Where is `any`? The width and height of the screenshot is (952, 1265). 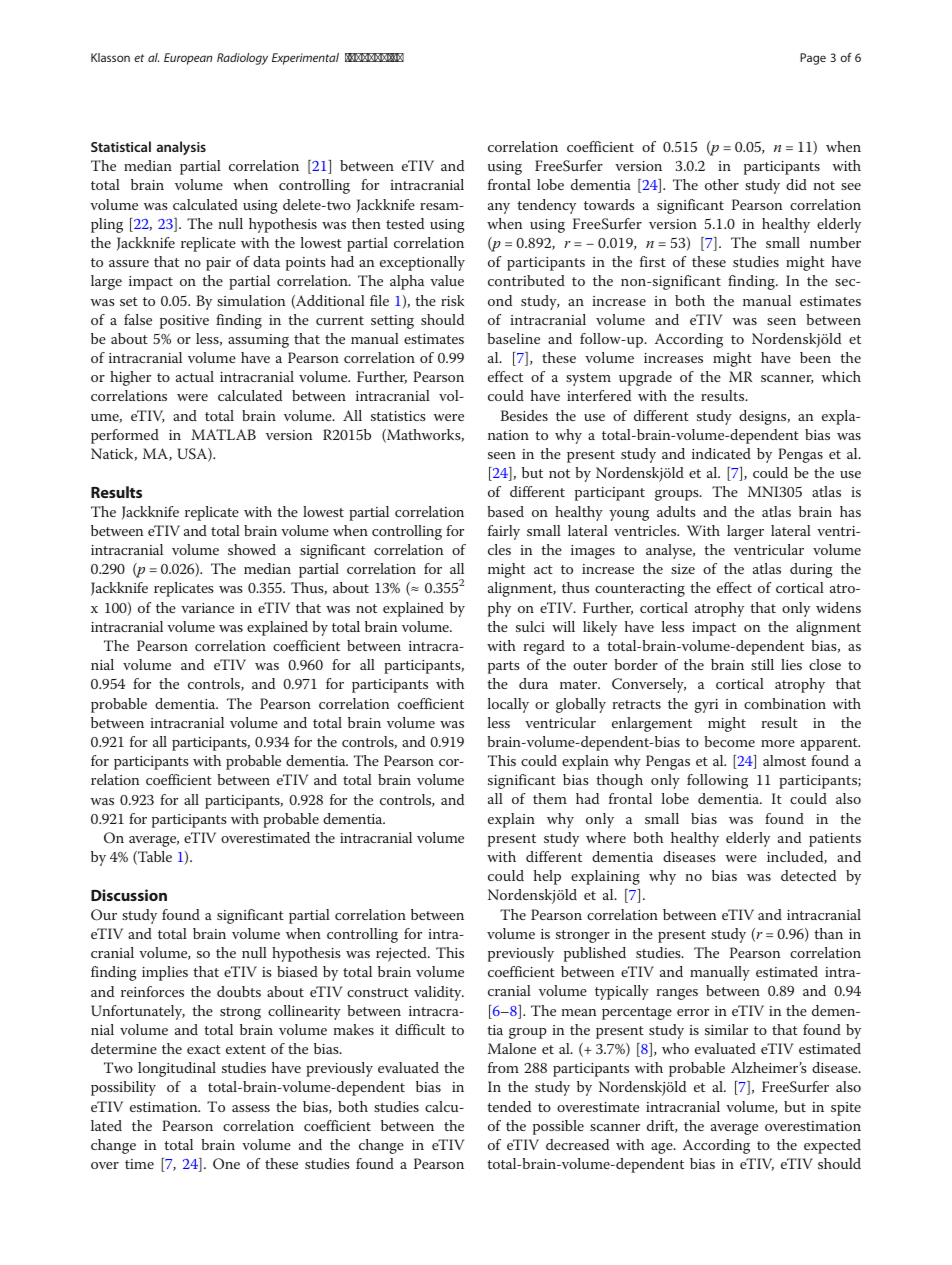
any is located at coordinates (499, 208).
